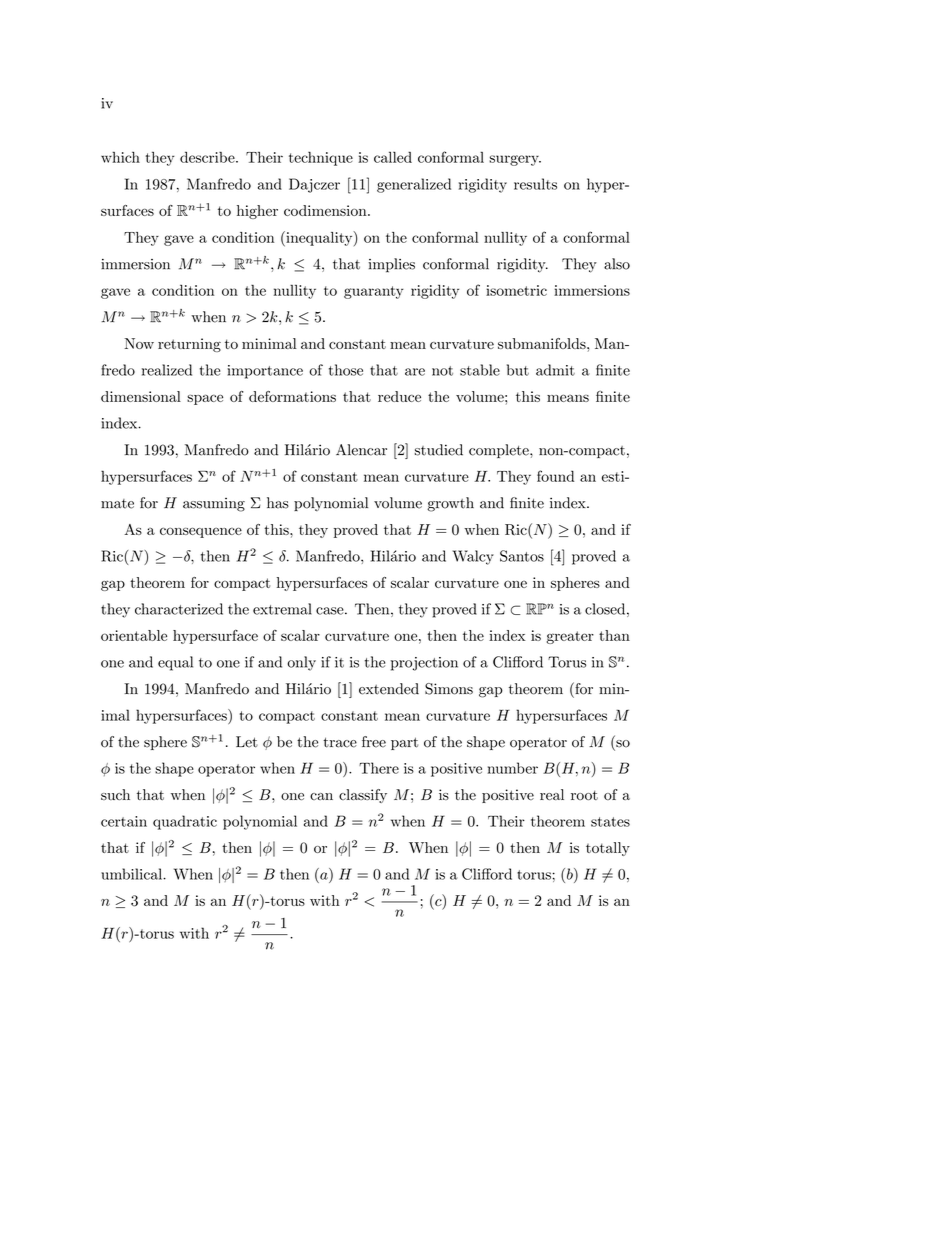 Image resolution: width=952 pixels, height=1233 pixels. What do you see at coordinates (374, 742) in the page?
I see `free` at bounding box center [374, 742].
